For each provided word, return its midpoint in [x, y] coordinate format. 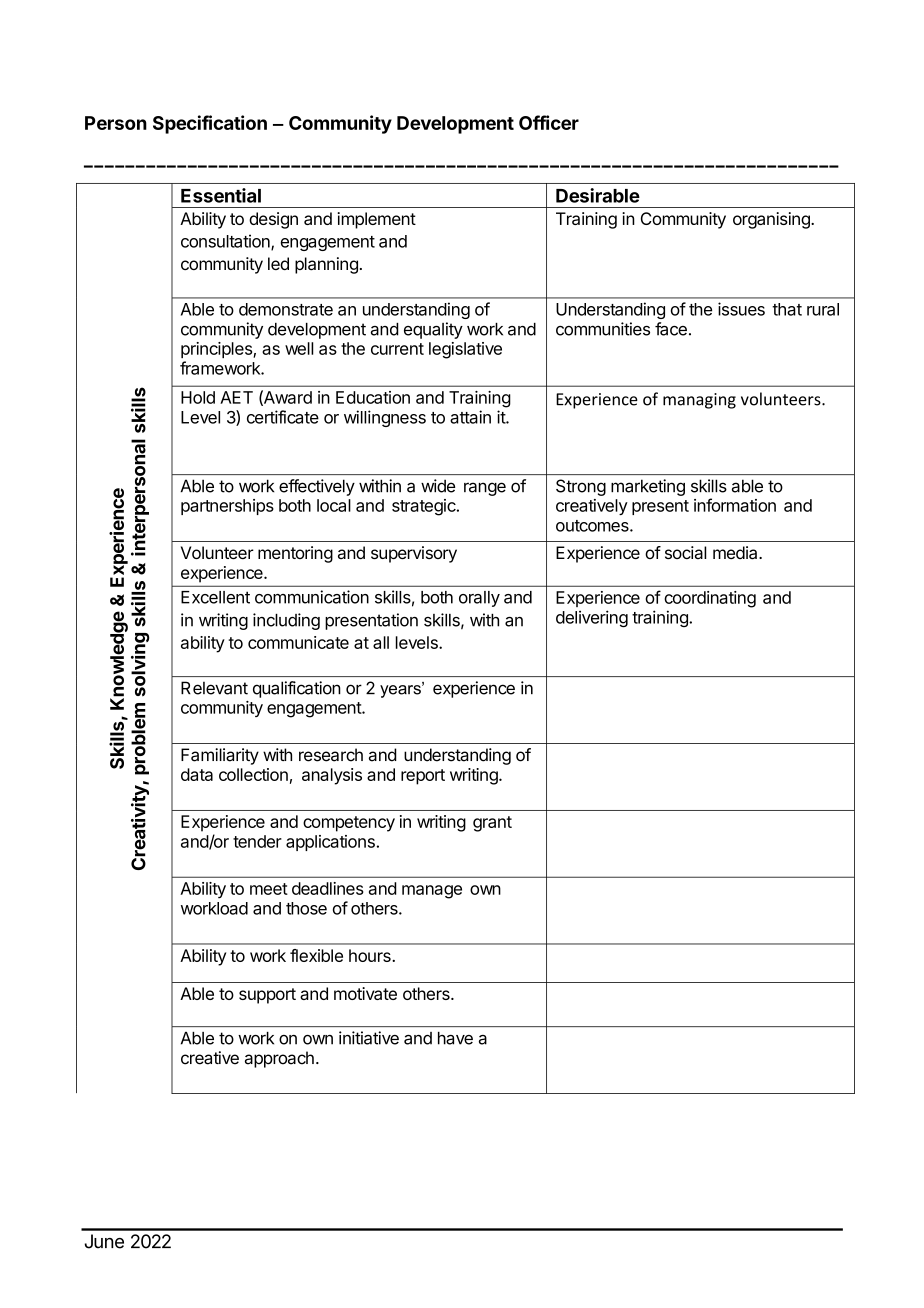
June [104, 1241]
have [455, 1038]
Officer [549, 122]
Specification [210, 124]
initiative [369, 1038]
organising [772, 220]
